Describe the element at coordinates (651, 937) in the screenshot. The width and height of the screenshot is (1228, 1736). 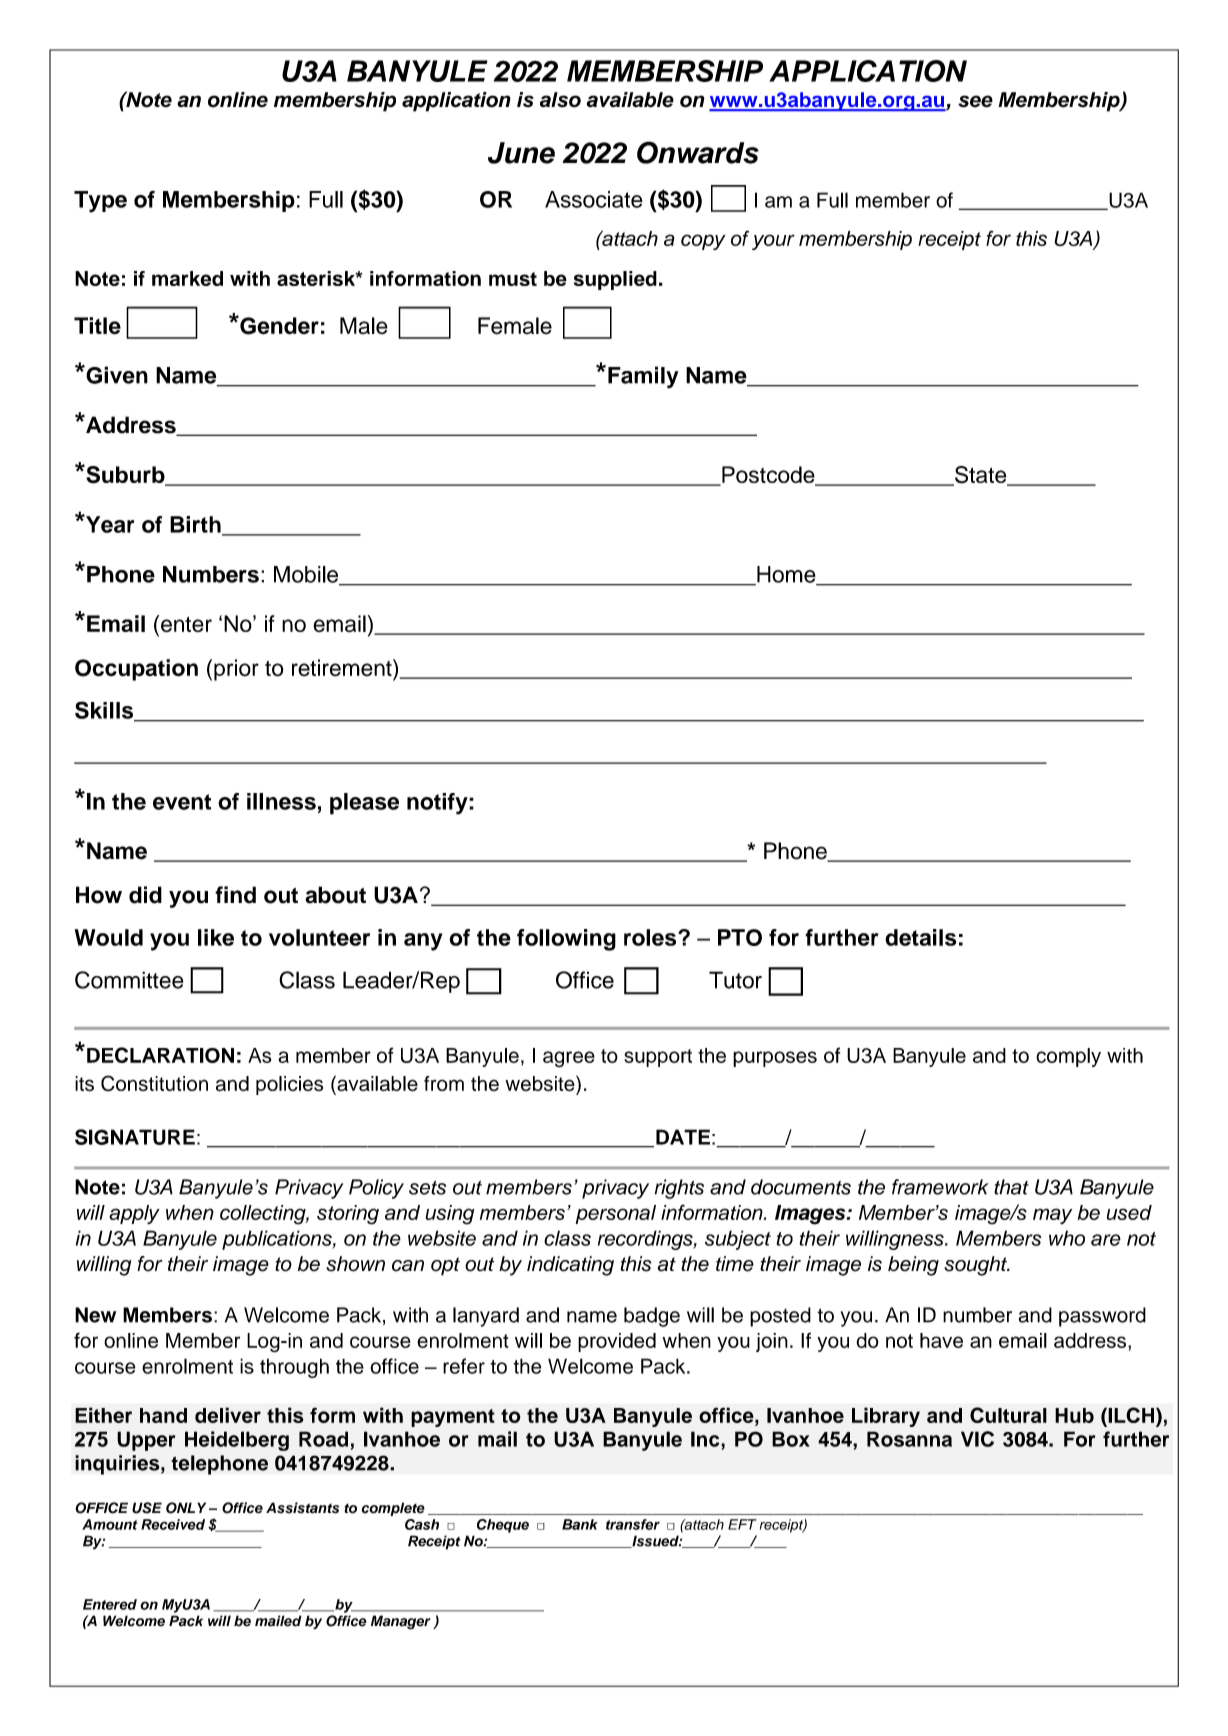
I see `roles` at that location.
